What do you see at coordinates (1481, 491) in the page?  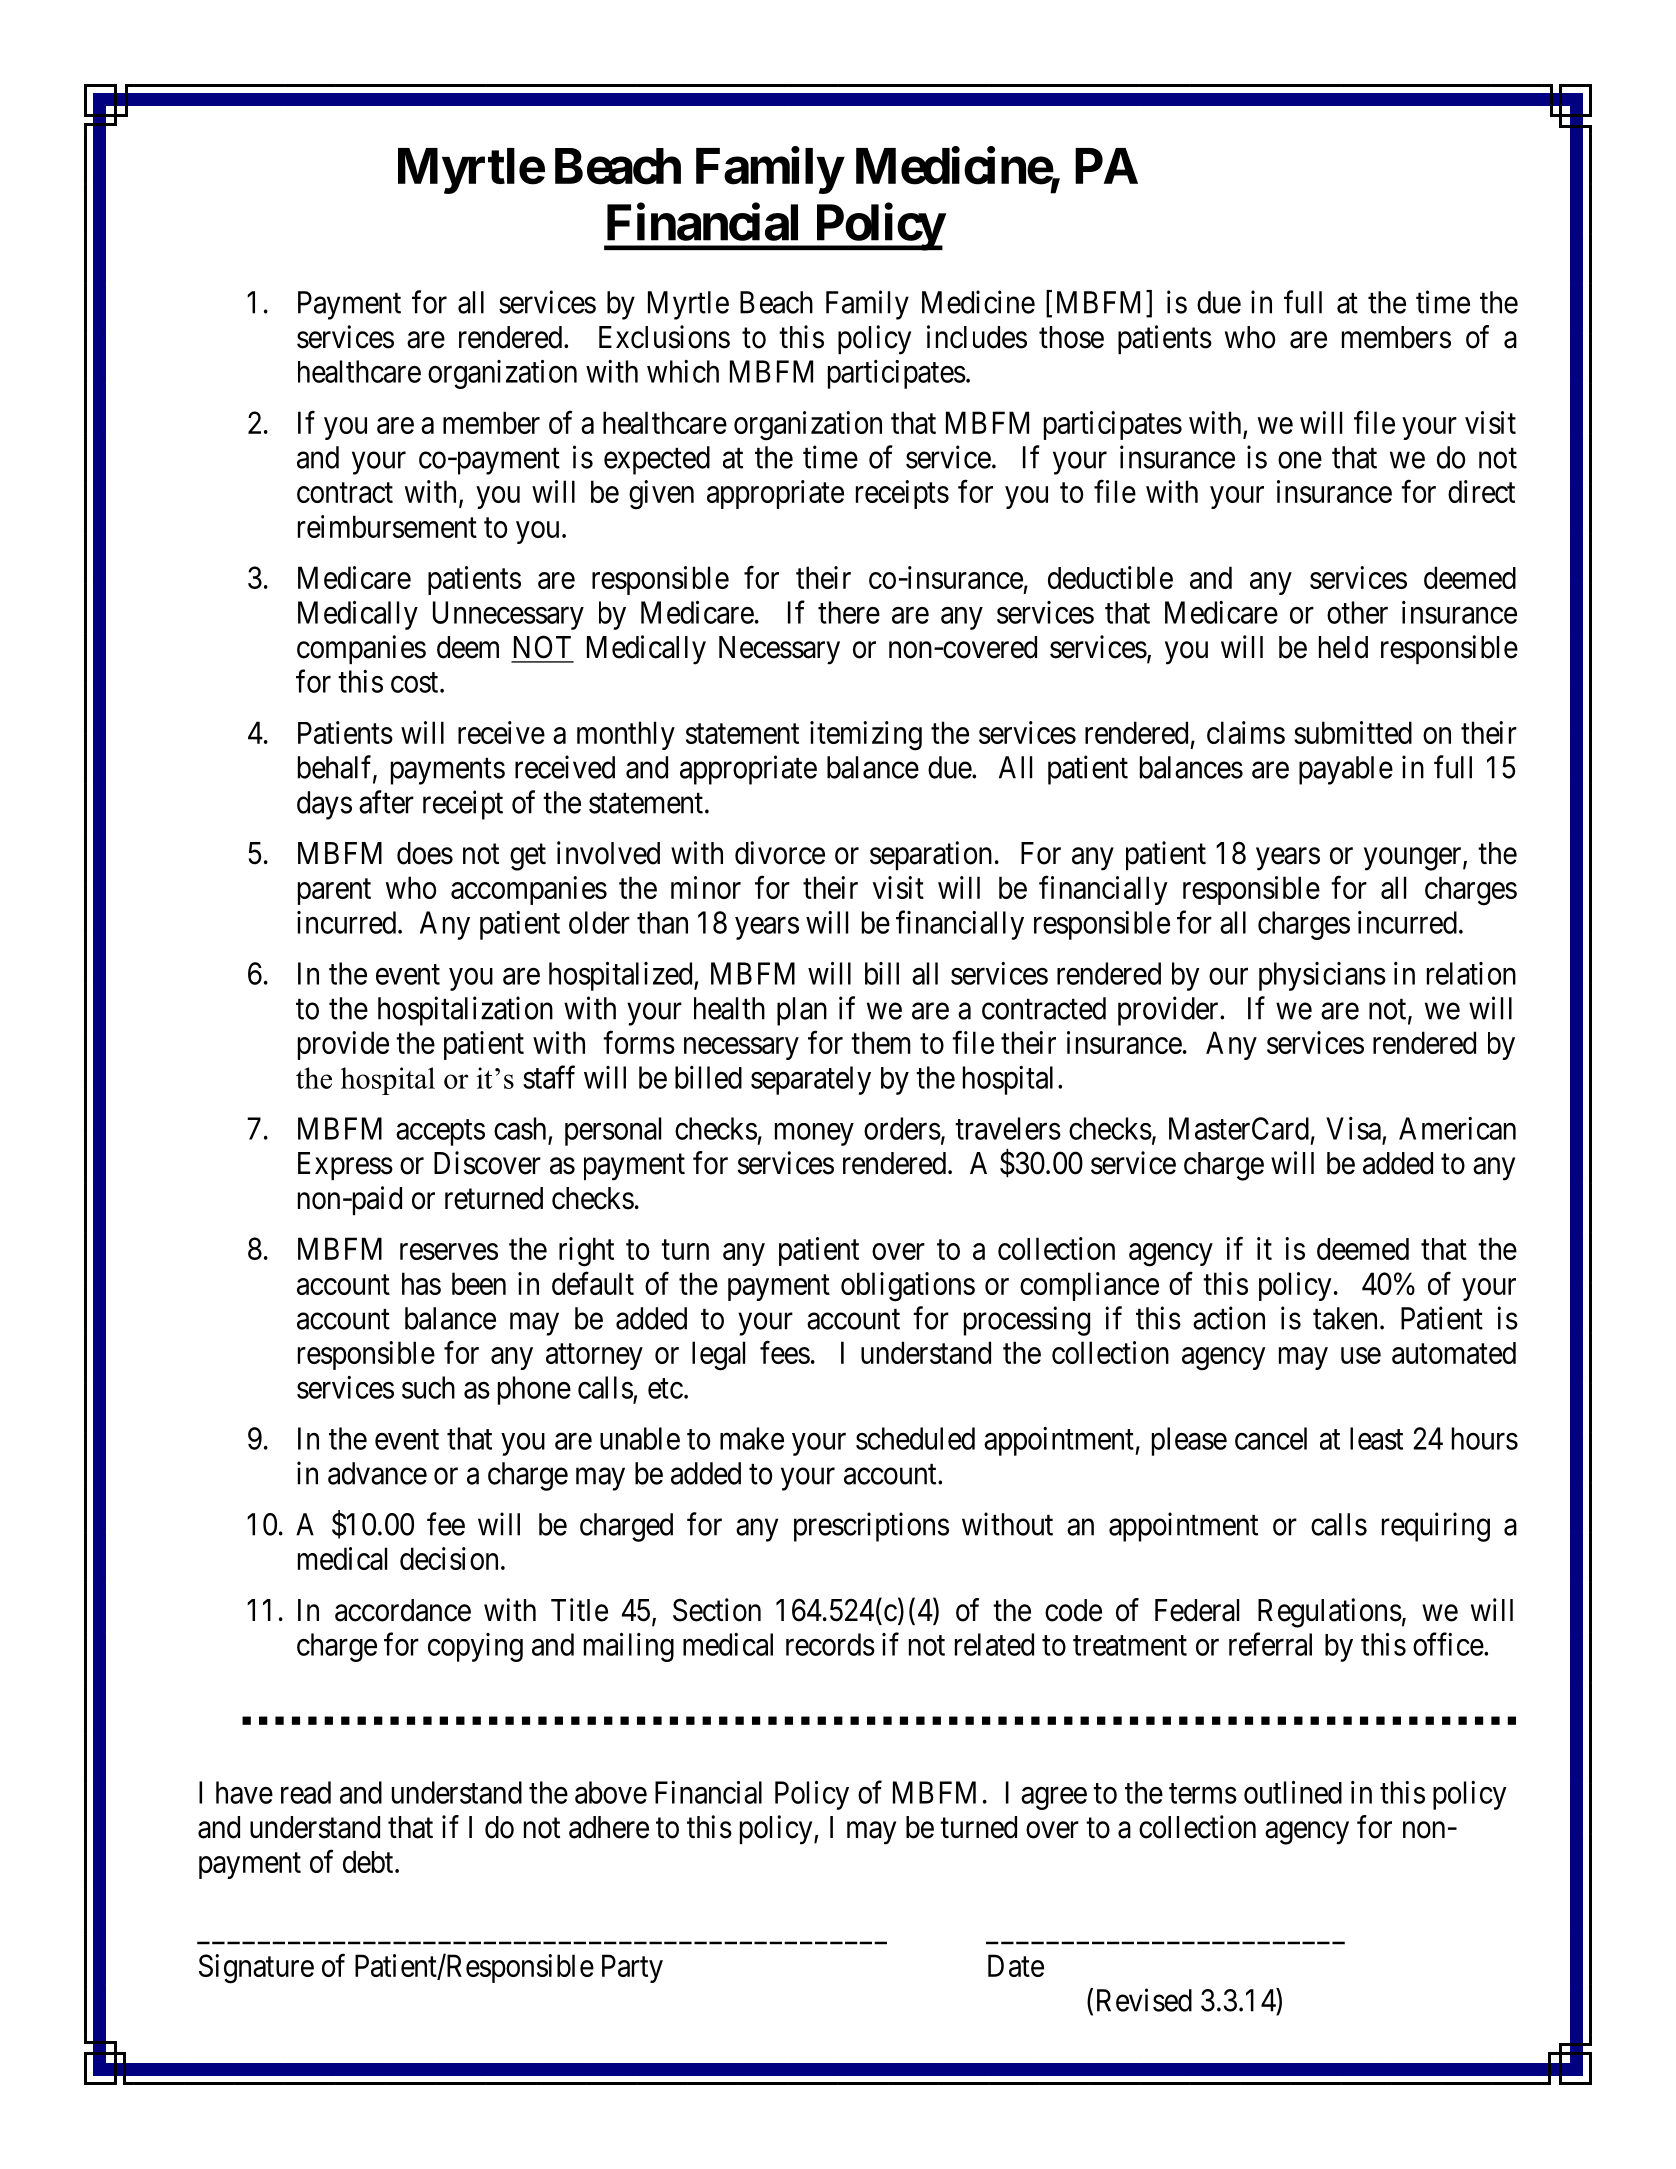 I see `direct` at bounding box center [1481, 491].
